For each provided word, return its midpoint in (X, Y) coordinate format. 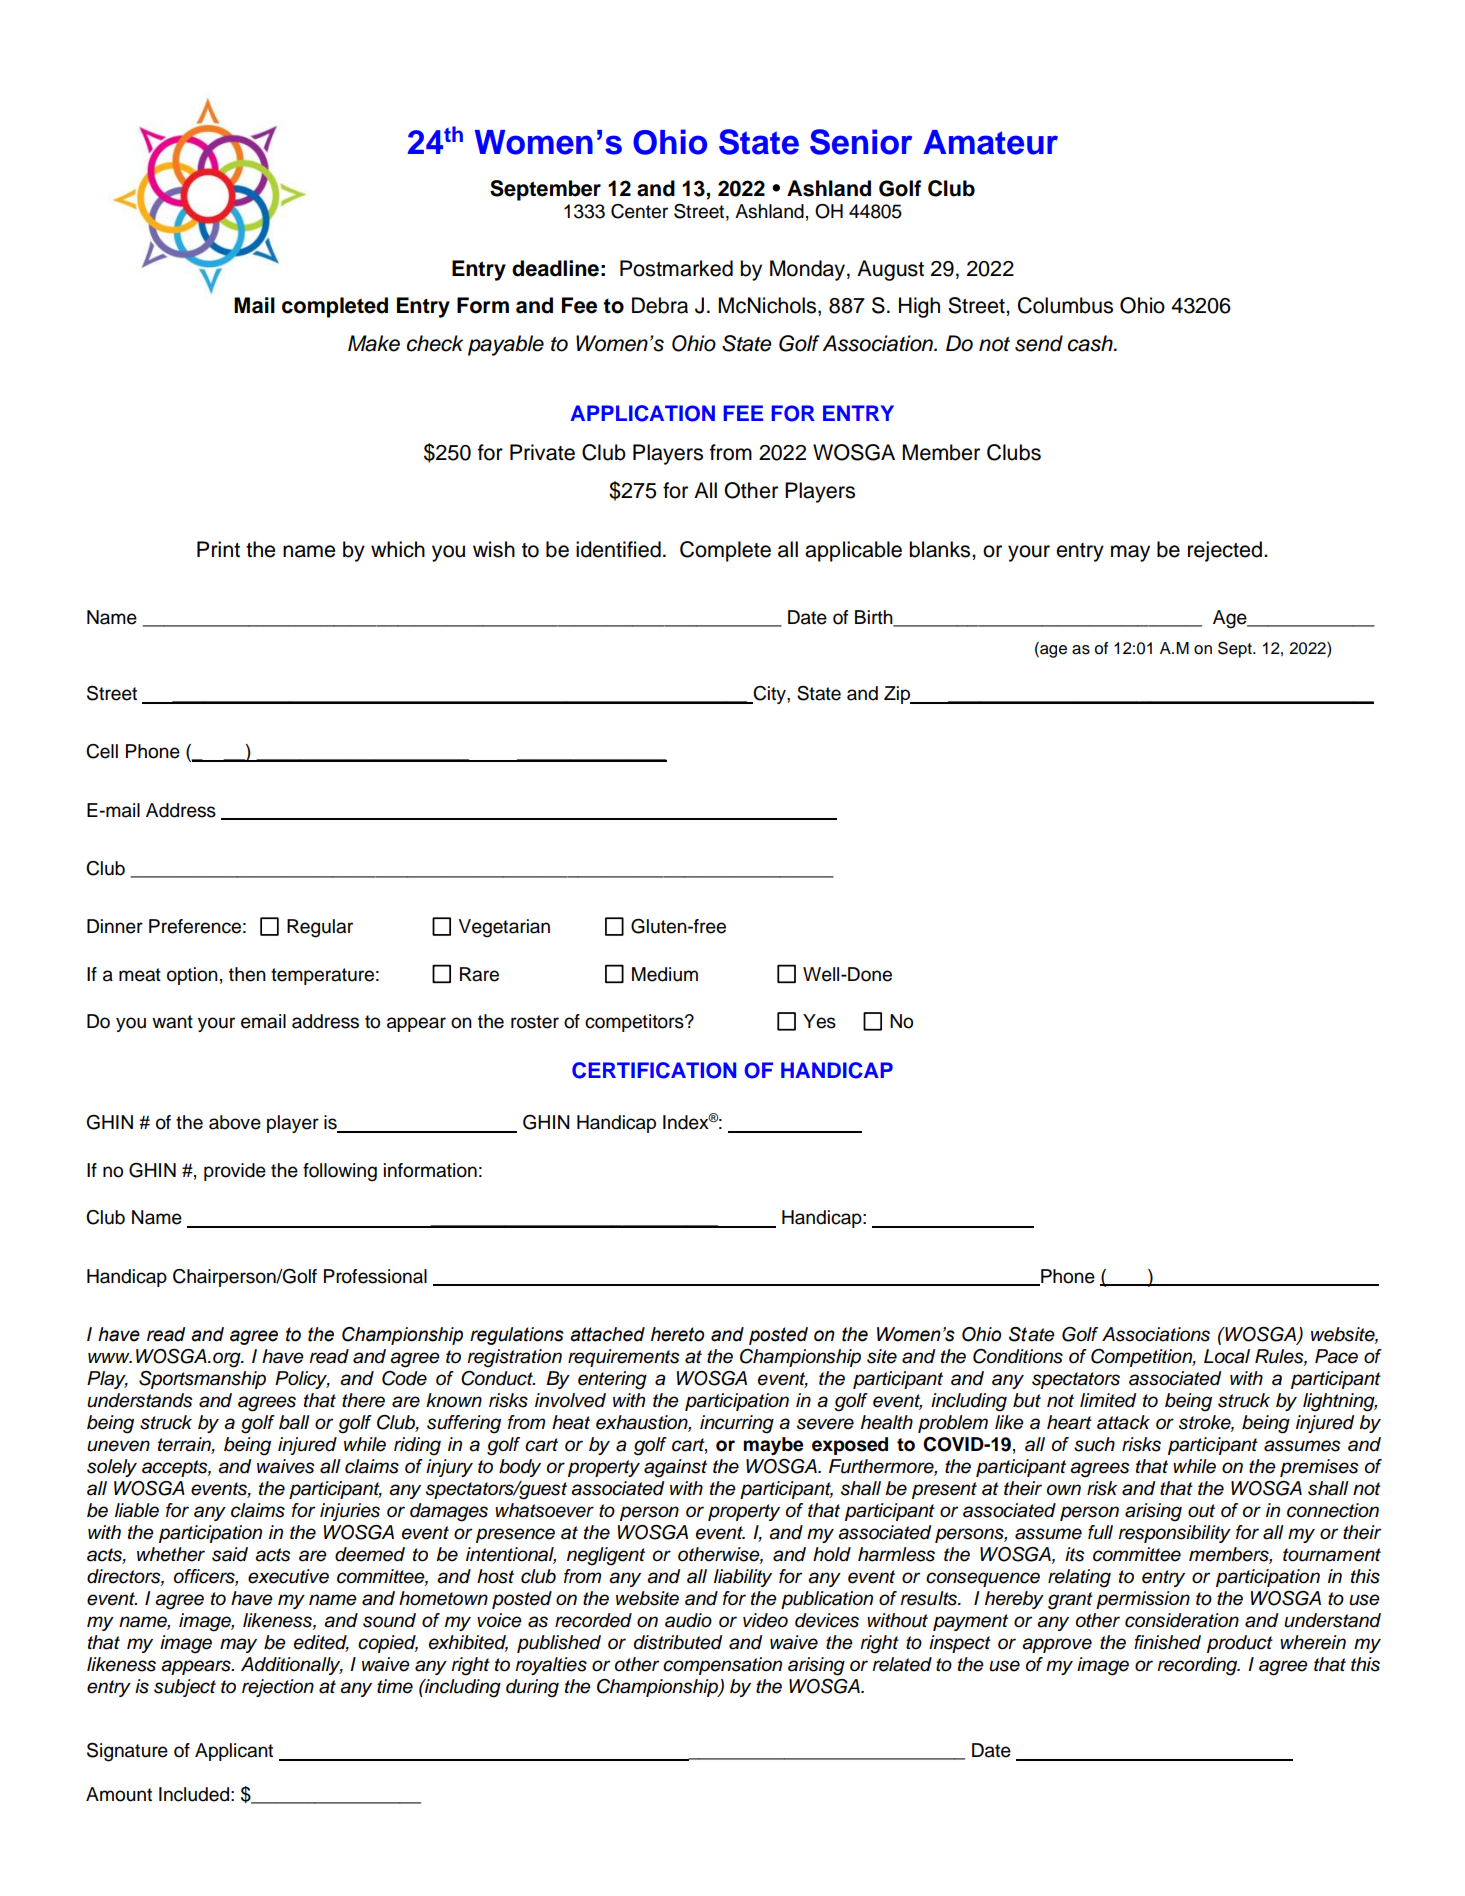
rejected (1225, 551)
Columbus (1065, 305)
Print (218, 549)
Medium (665, 974)
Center (639, 211)
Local (1227, 1356)
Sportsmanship (202, 1380)
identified (618, 549)
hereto (677, 1334)
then (247, 974)
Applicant (234, 1752)
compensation (722, 1666)
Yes (819, 1021)
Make (374, 343)
